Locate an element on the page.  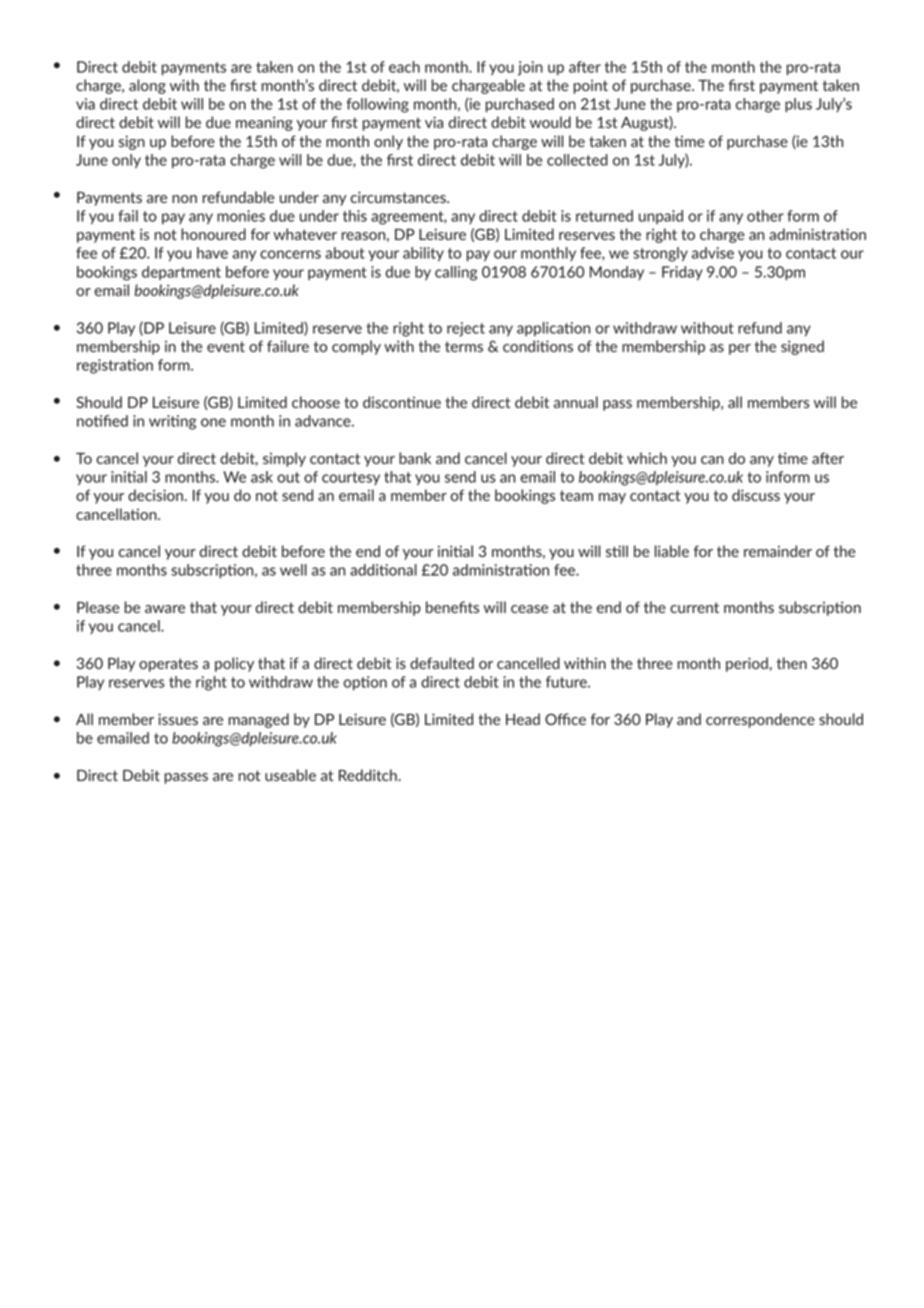
correspondence is located at coordinates (760, 720).
